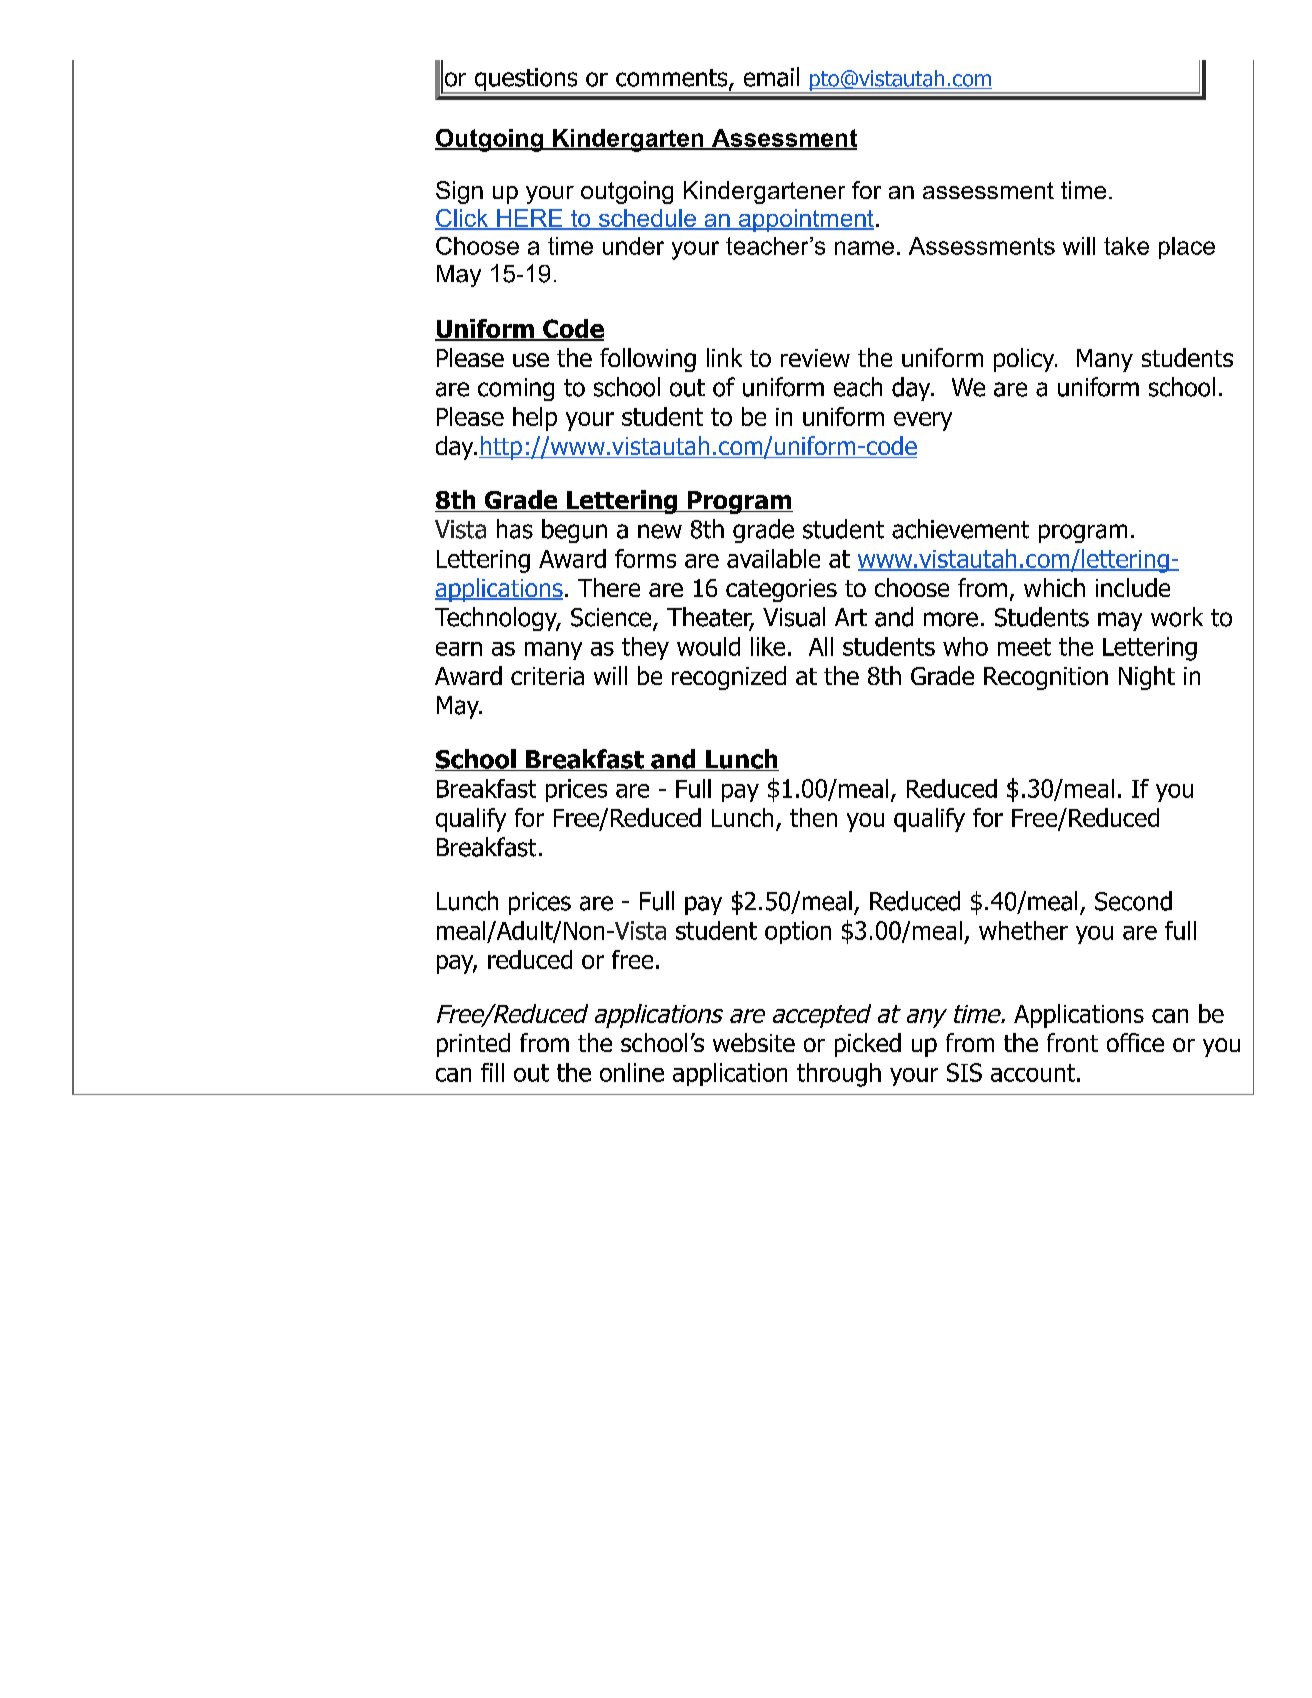 This image has height=1698, width=1312. What do you see at coordinates (1072, 1042) in the image?
I see `front` at bounding box center [1072, 1042].
